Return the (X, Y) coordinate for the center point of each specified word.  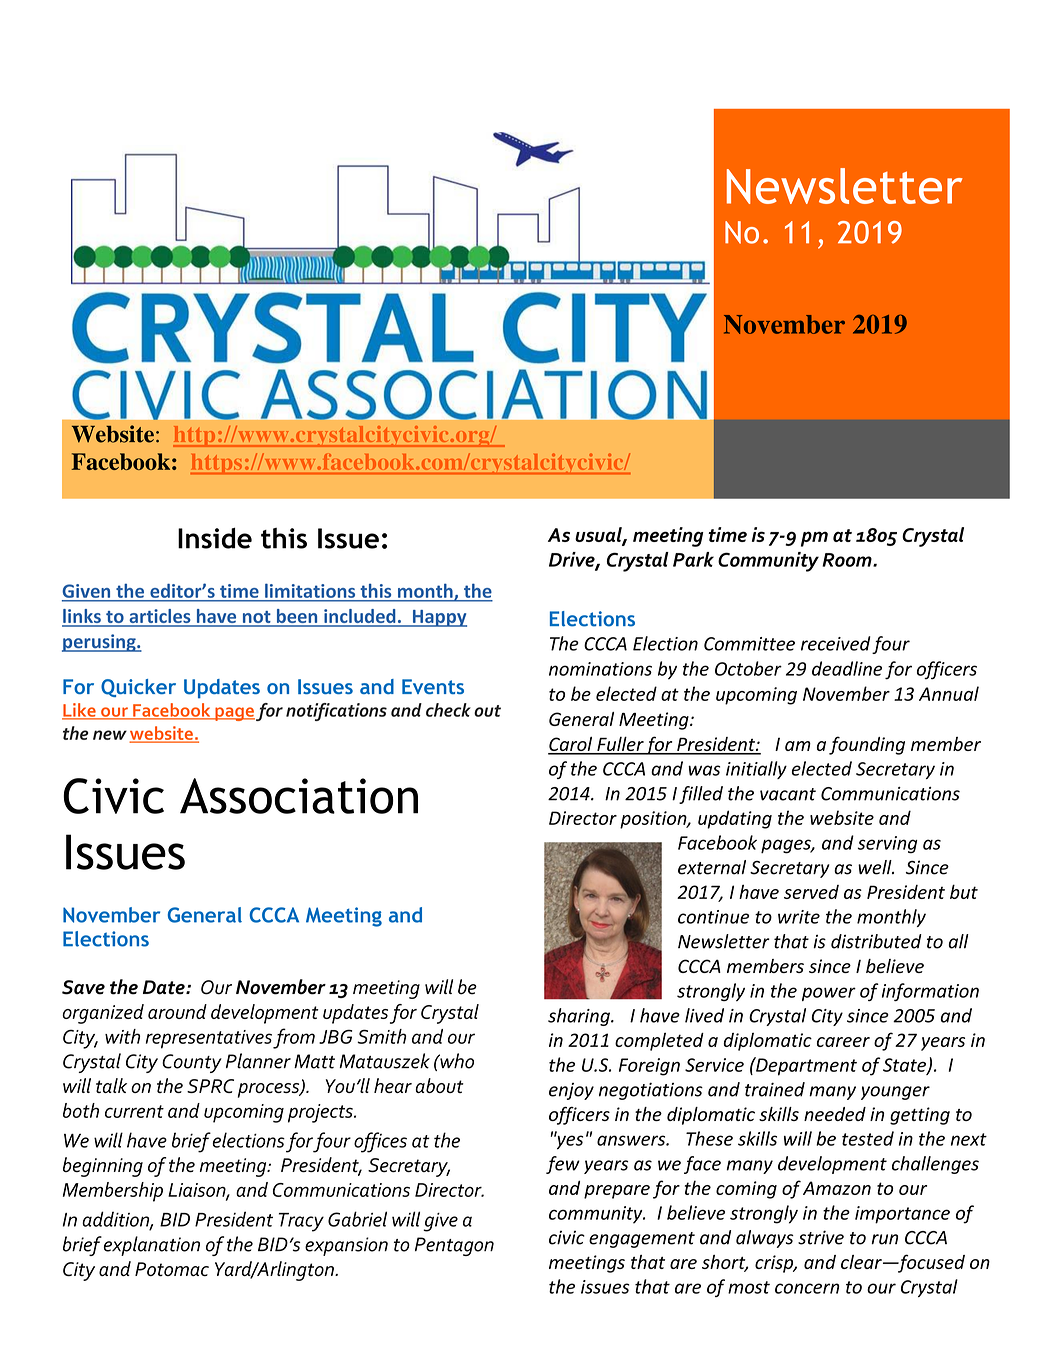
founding (867, 745)
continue (713, 917)
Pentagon (454, 1246)
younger (895, 1093)
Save (83, 987)
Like (80, 711)
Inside (215, 538)
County (192, 1063)
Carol (571, 745)
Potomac (172, 1269)
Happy (438, 618)
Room (848, 560)
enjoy (571, 1091)
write (799, 917)
